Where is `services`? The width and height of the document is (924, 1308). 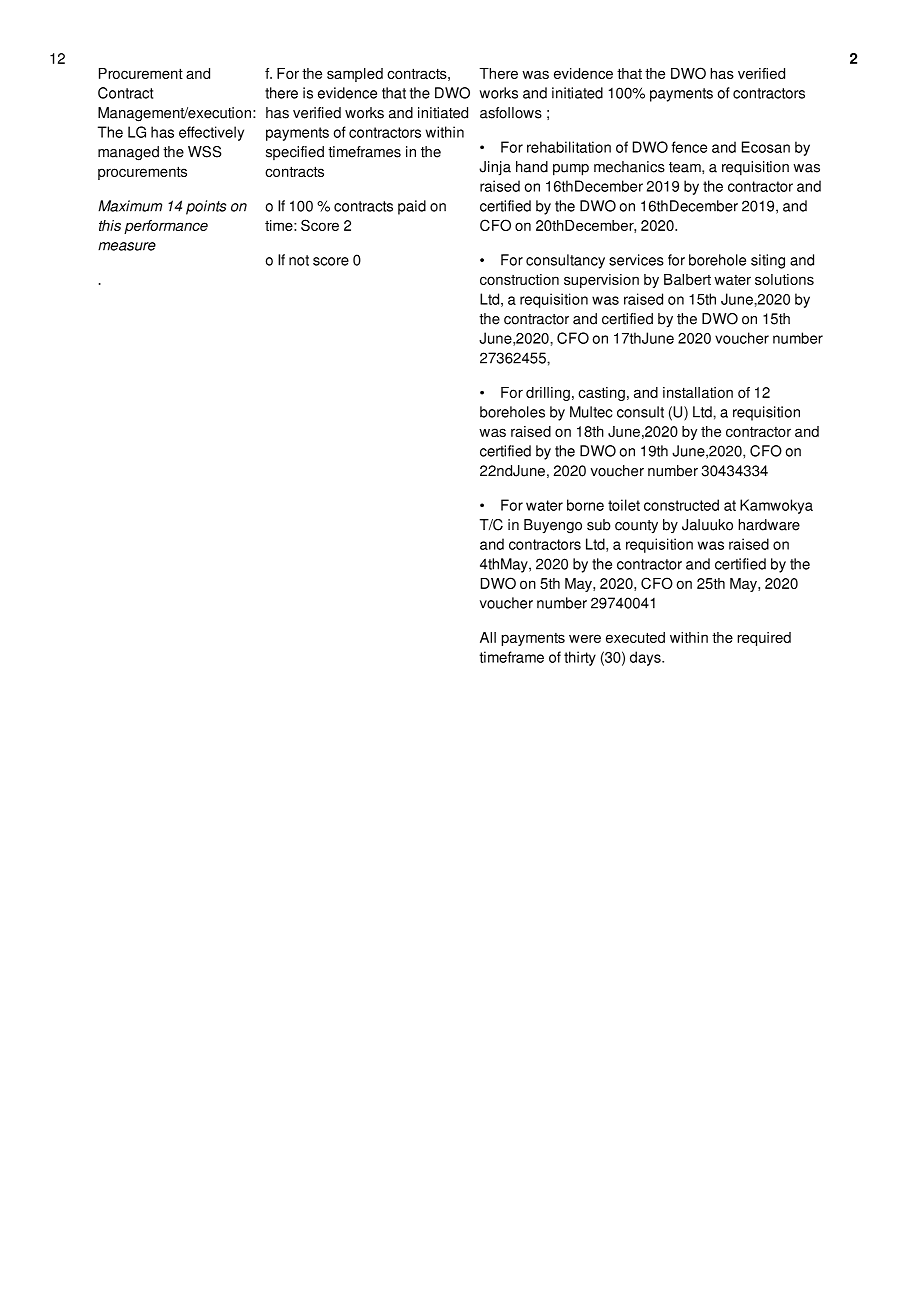
services is located at coordinates (636, 260).
